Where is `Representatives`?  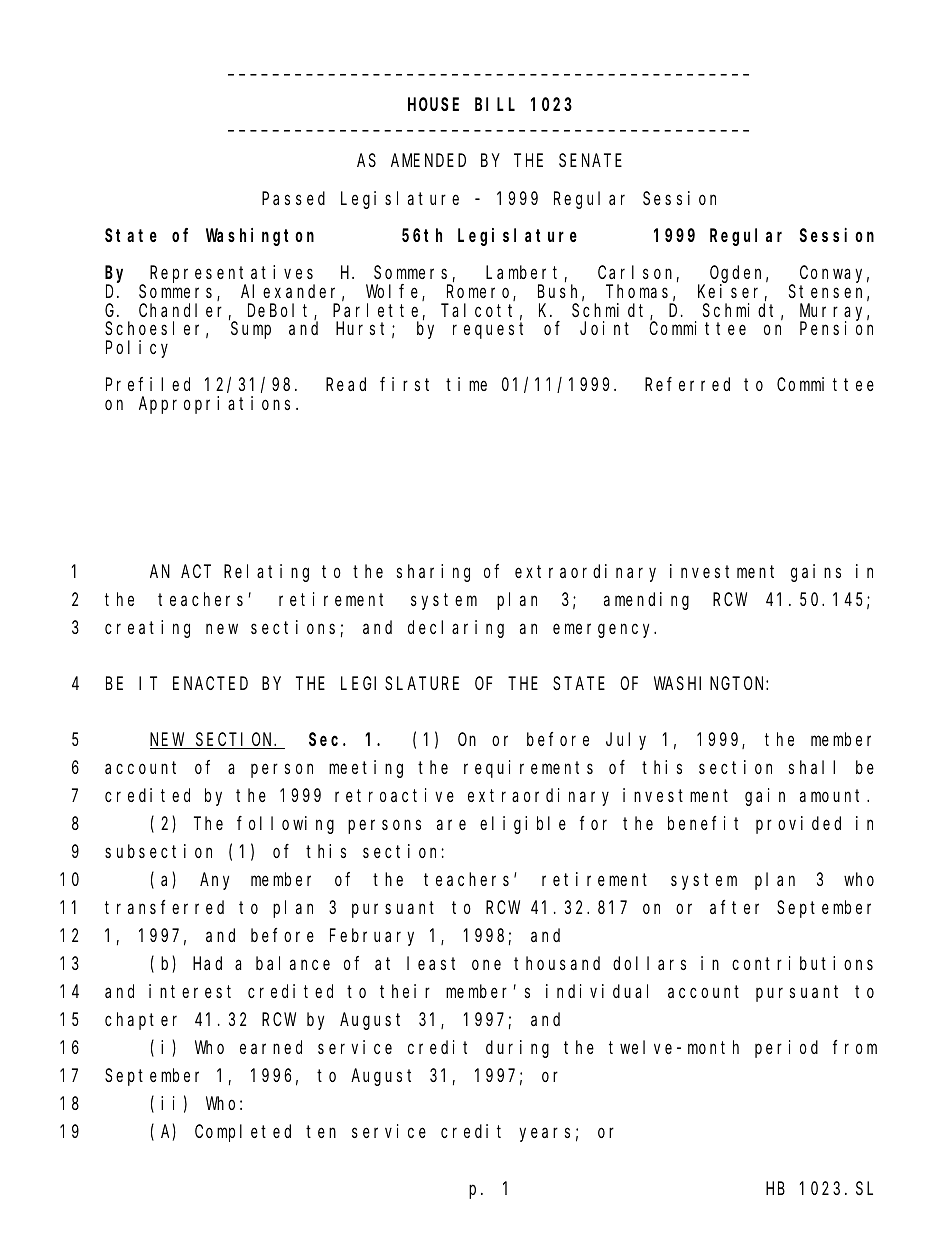
Representatives is located at coordinates (232, 275).
